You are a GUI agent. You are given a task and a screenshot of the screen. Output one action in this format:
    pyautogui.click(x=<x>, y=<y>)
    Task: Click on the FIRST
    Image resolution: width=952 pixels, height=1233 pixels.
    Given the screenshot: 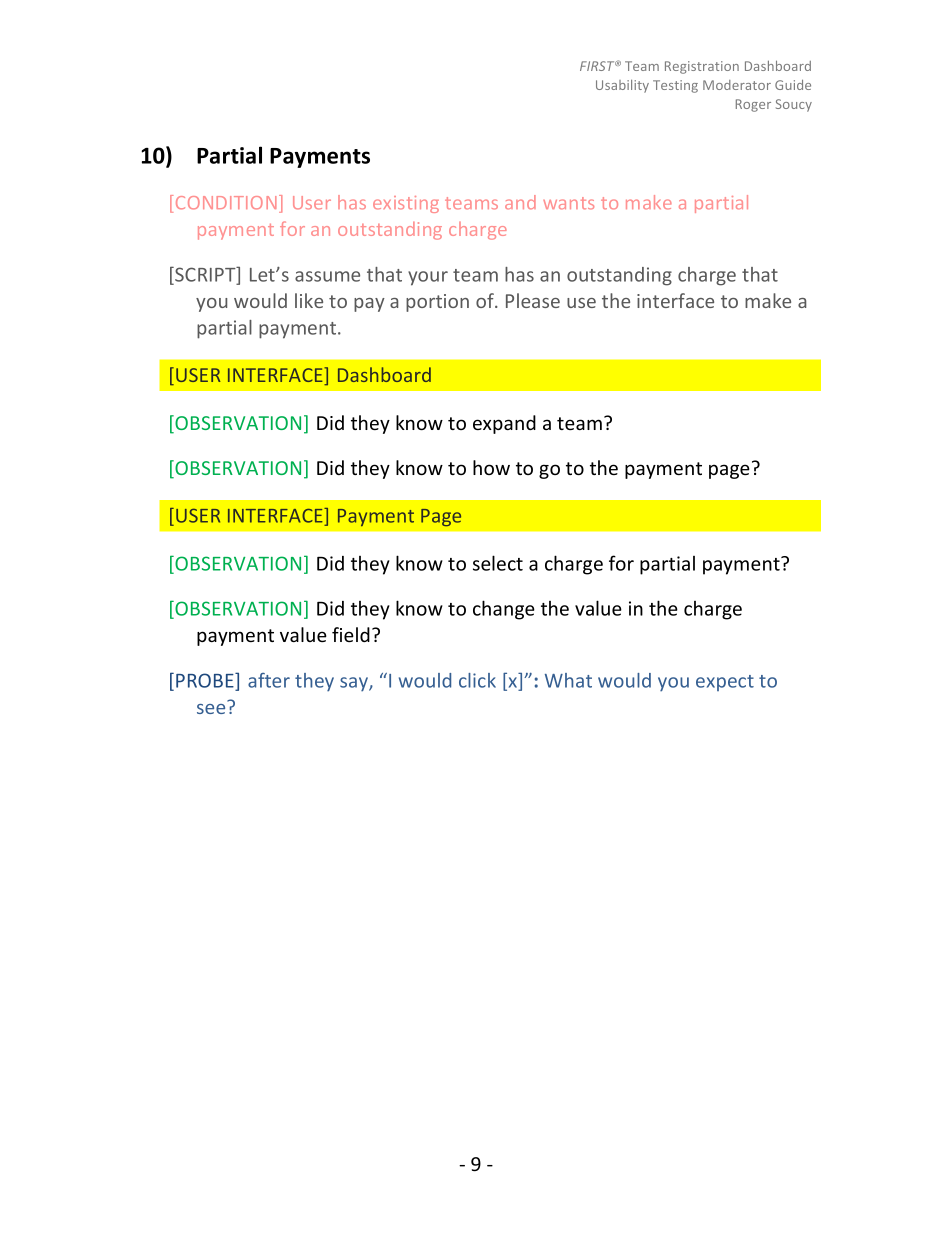 What is the action you would take?
    pyautogui.click(x=598, y=66)
